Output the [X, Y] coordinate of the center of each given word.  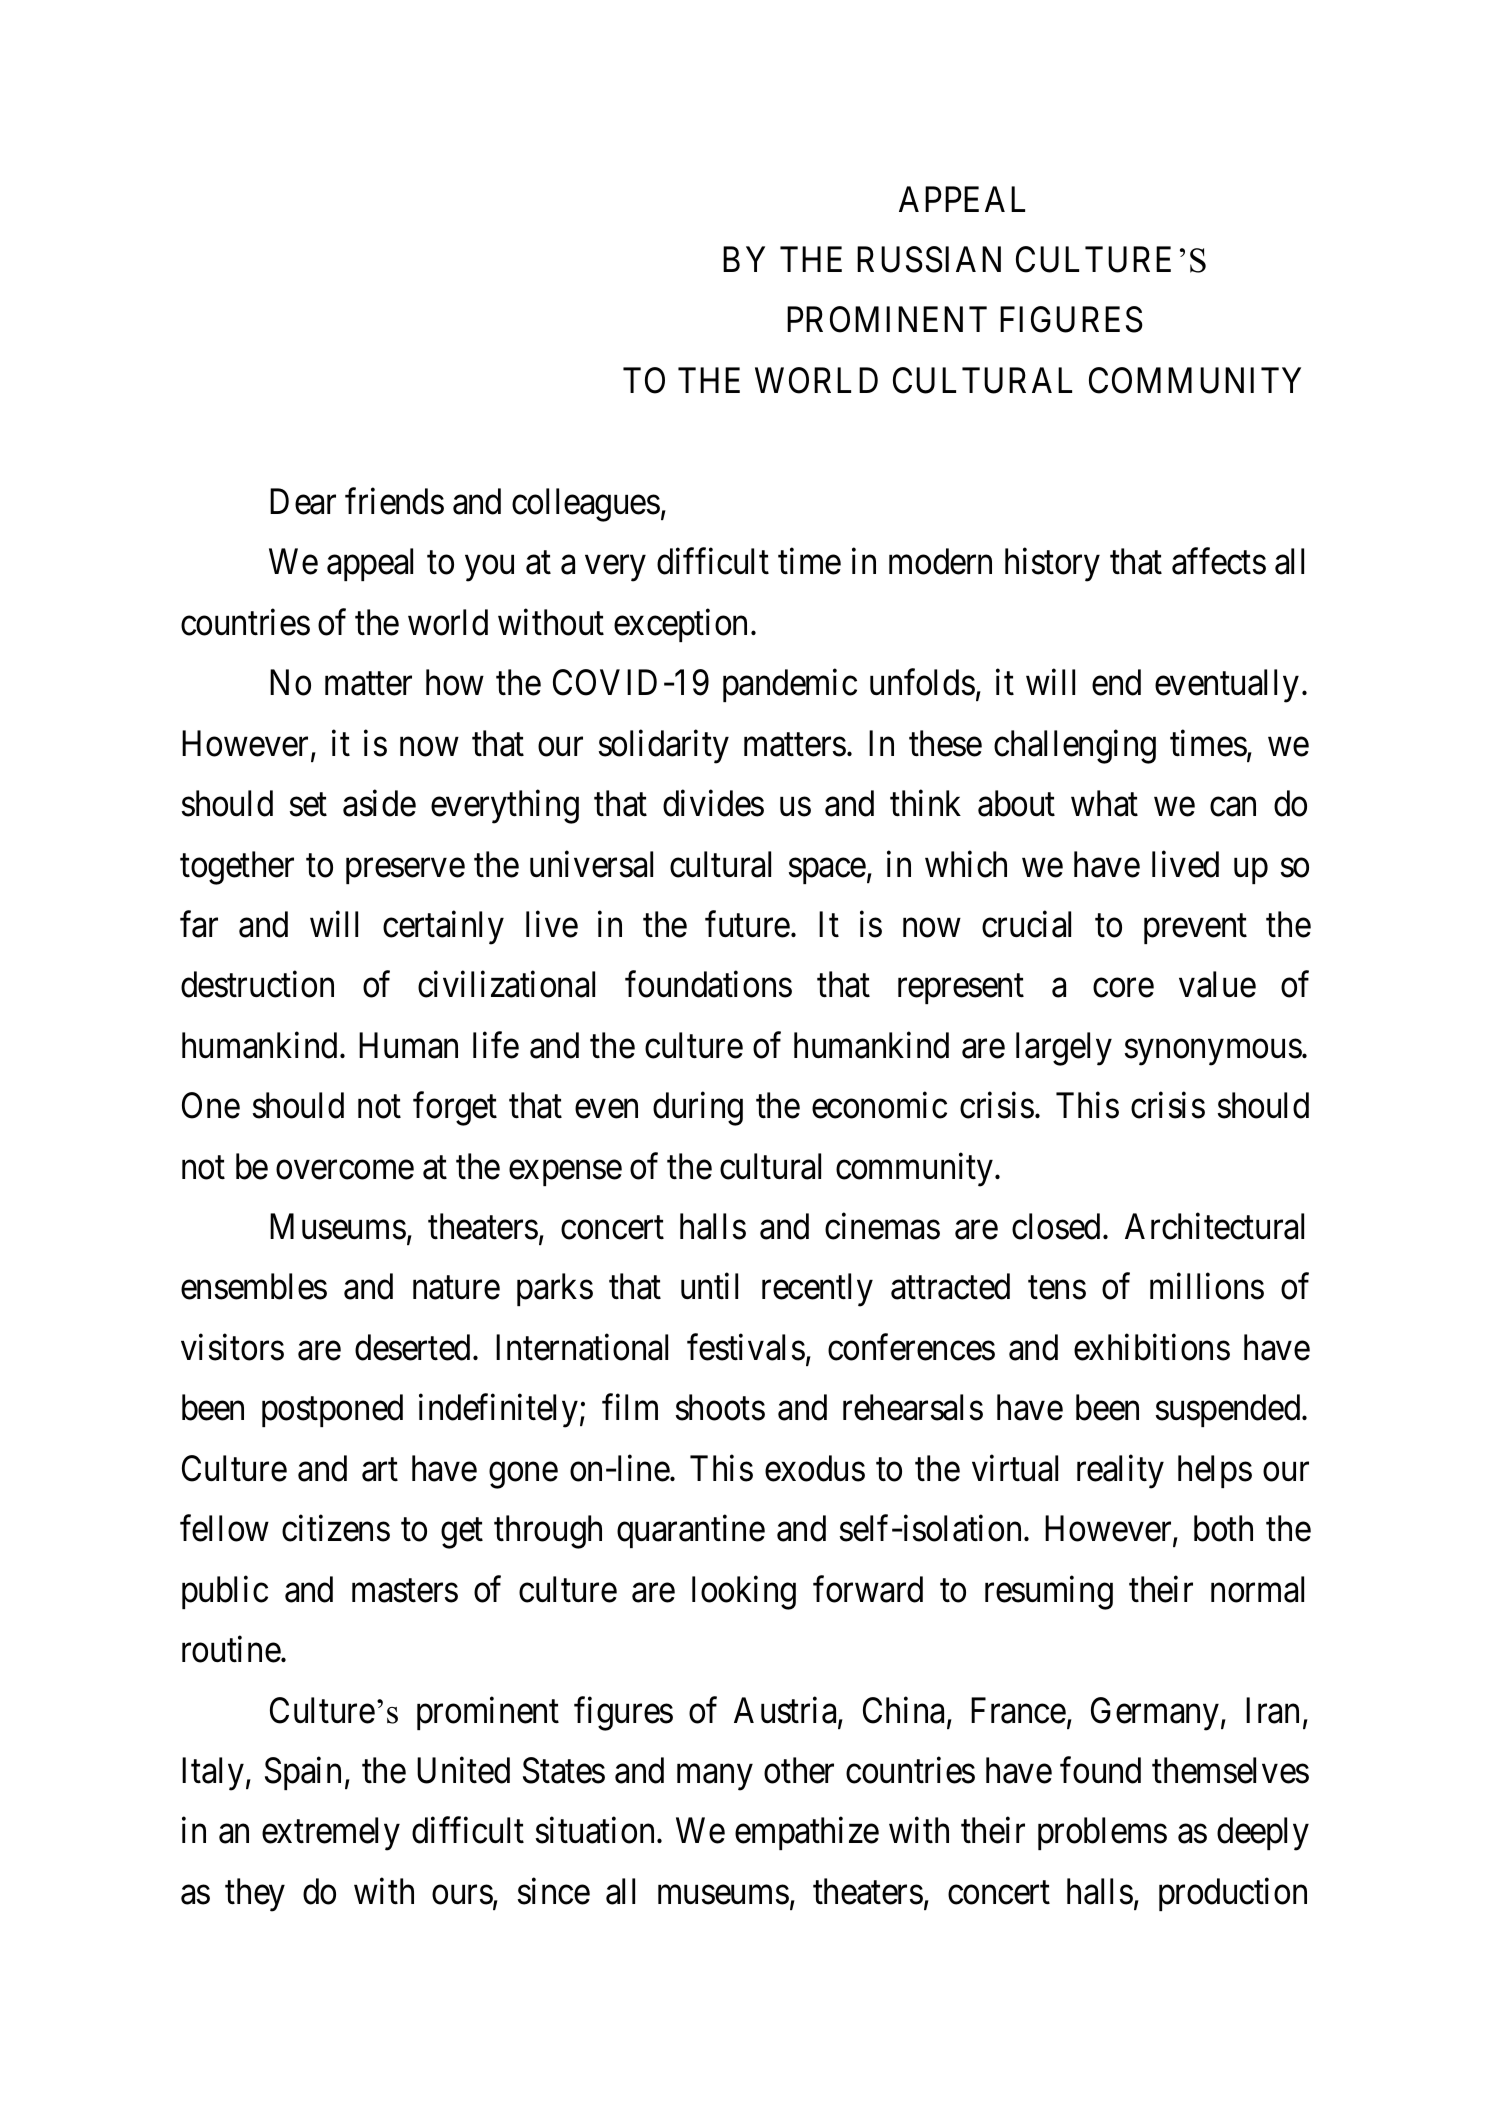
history [1052, 565]
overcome [345, 1170]
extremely [331, 1834]
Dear [303, 501]
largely [1064, 1049]
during [698, 1109]
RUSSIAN [929, 259]
